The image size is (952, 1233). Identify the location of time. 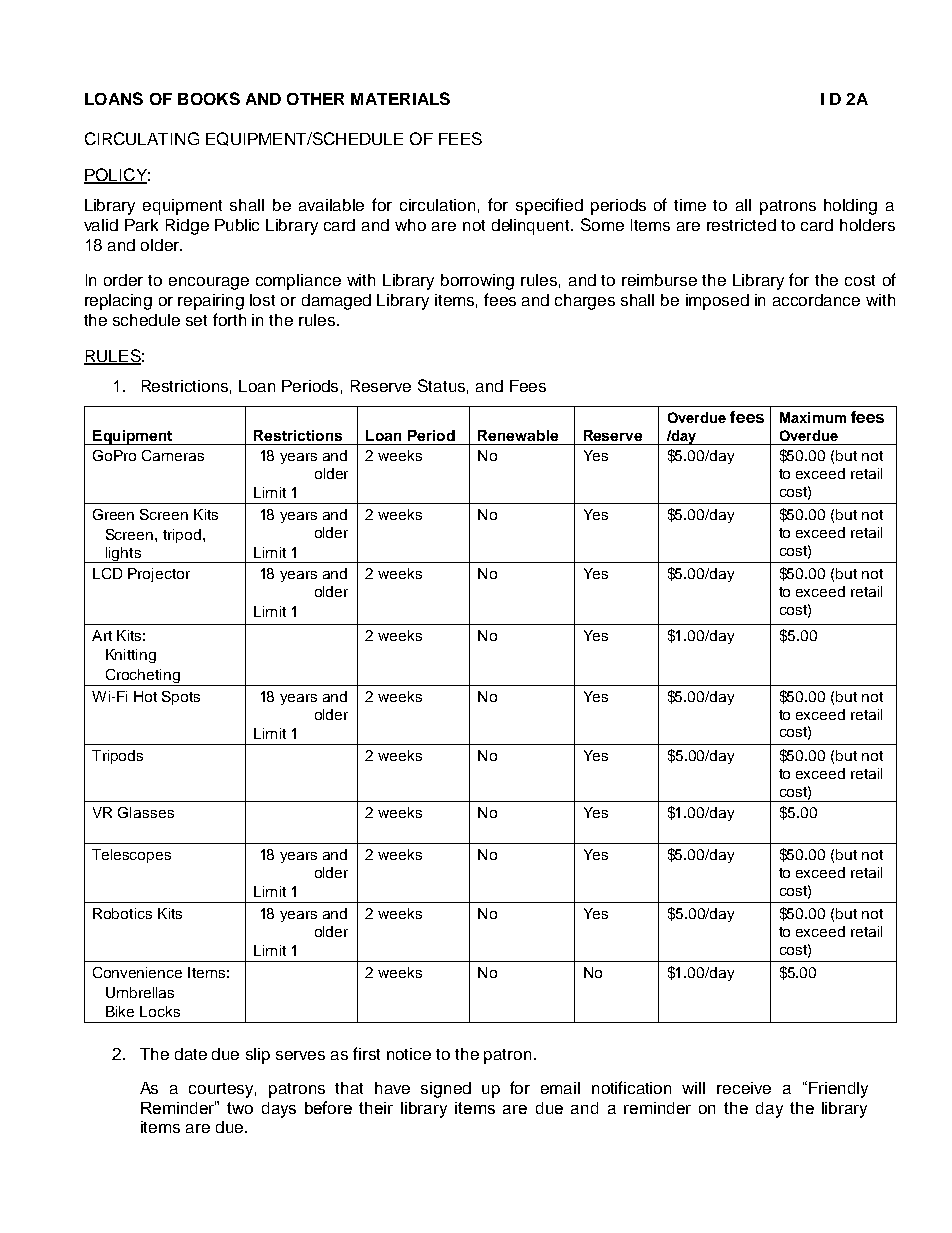
(690, 205).
